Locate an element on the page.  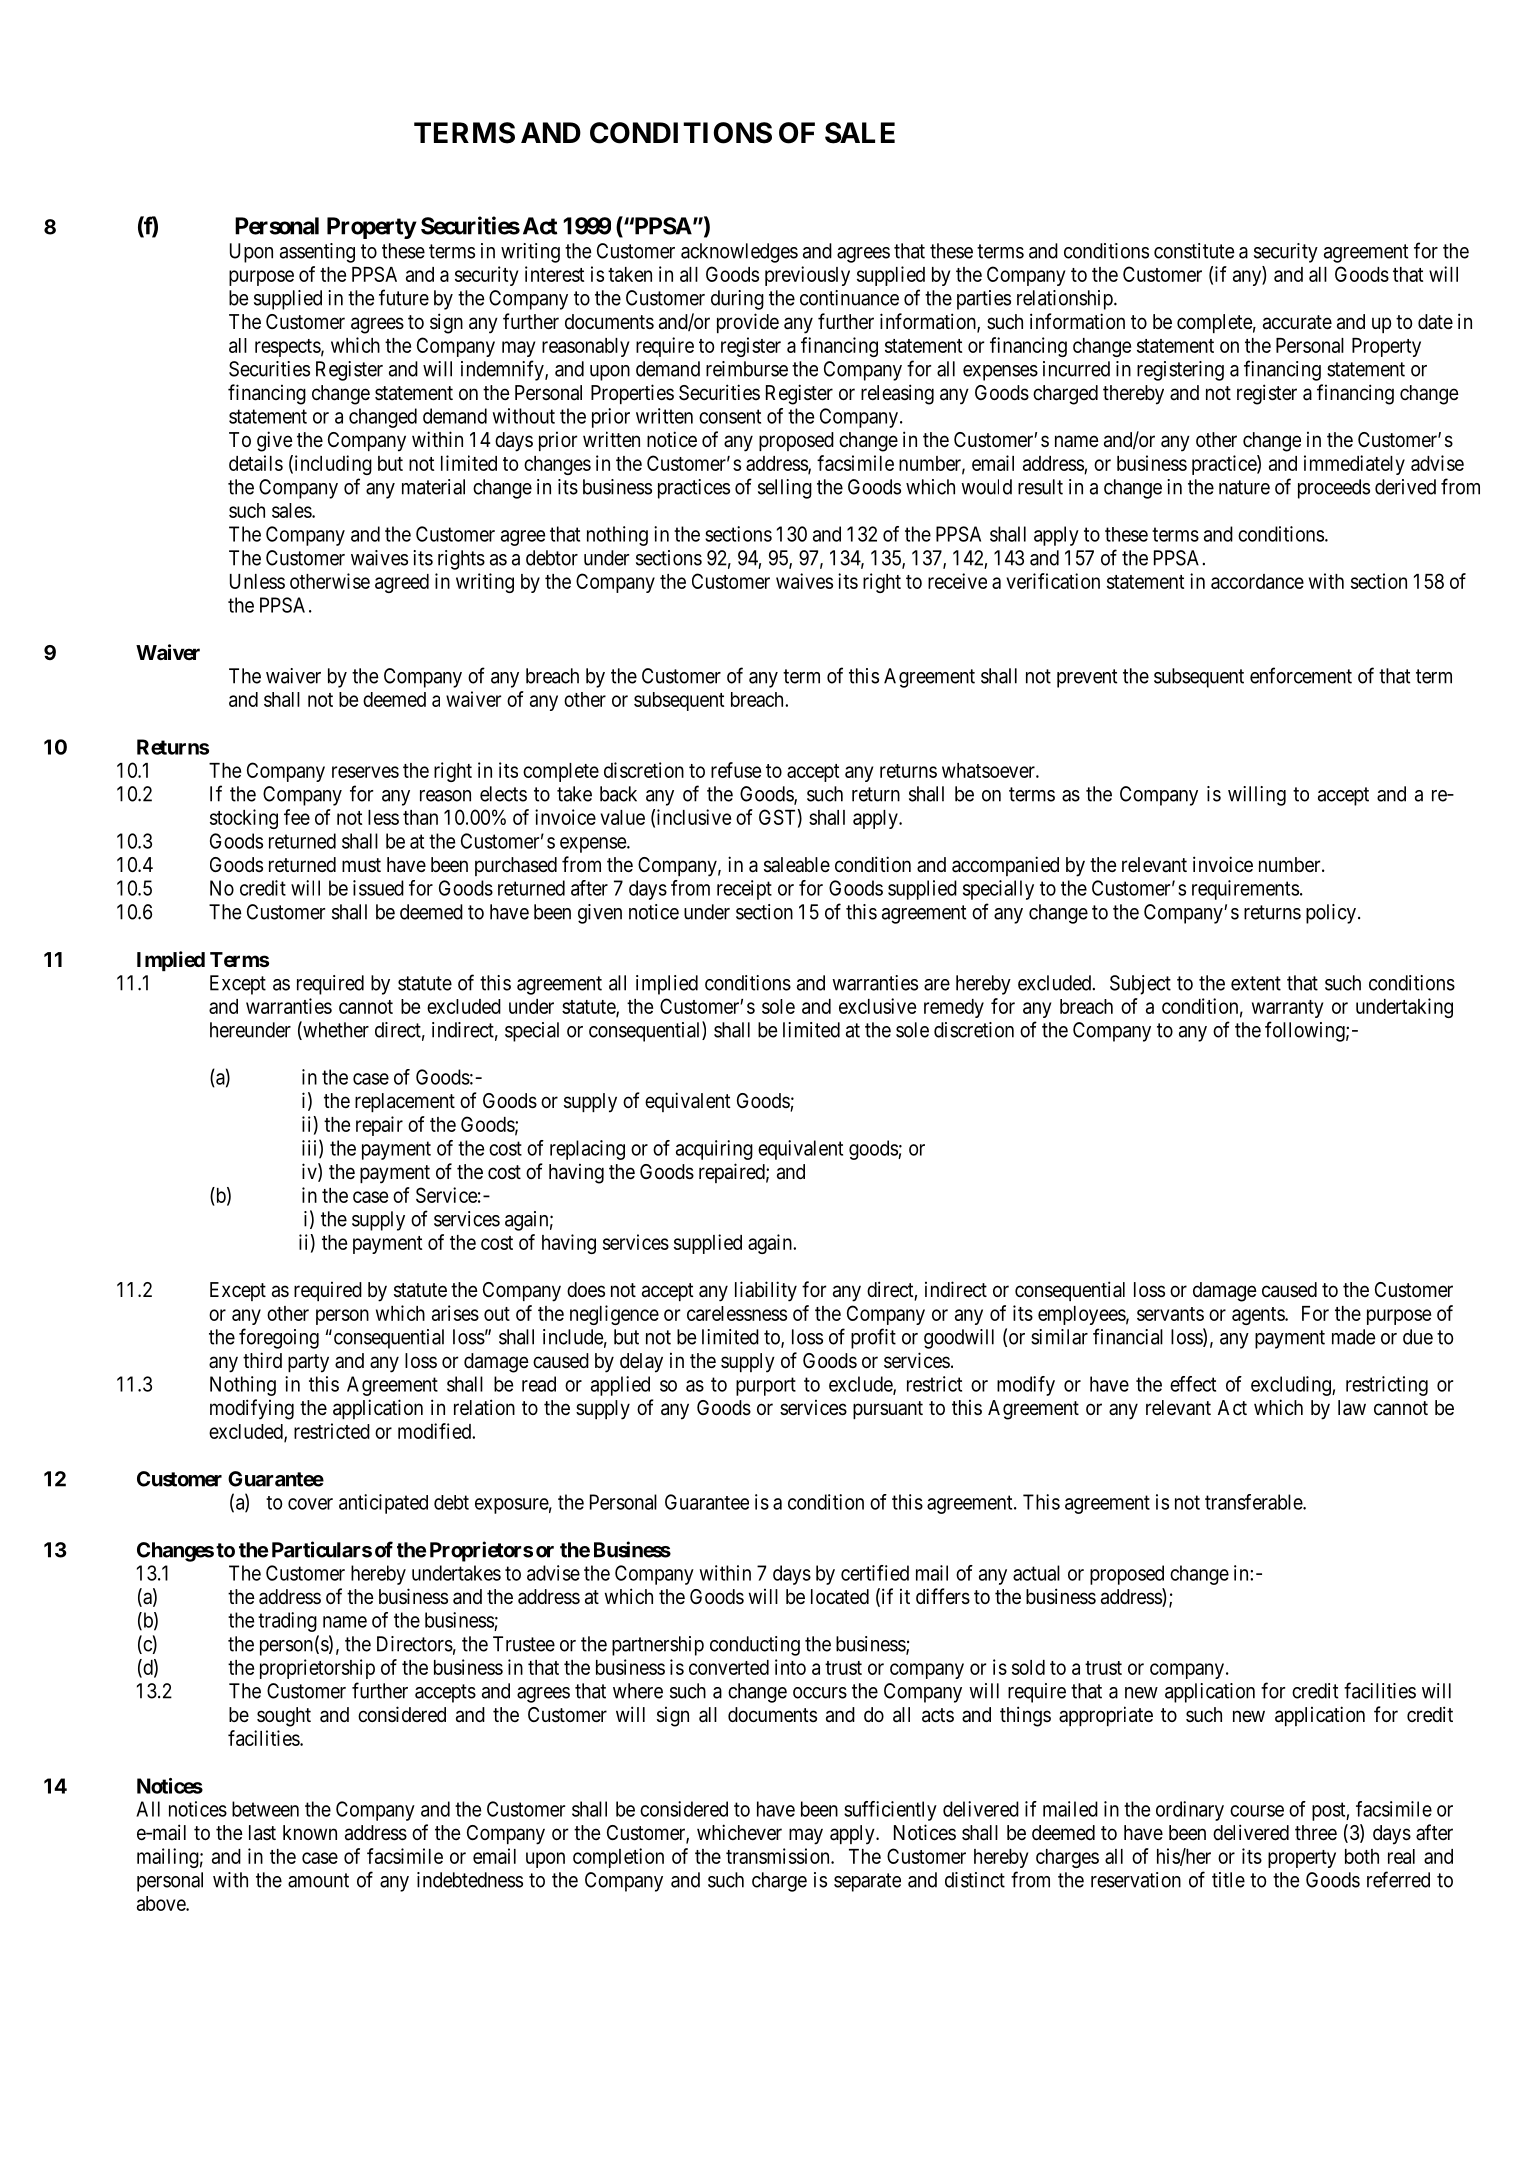
accurate is located at coordinates (1297, 322).
